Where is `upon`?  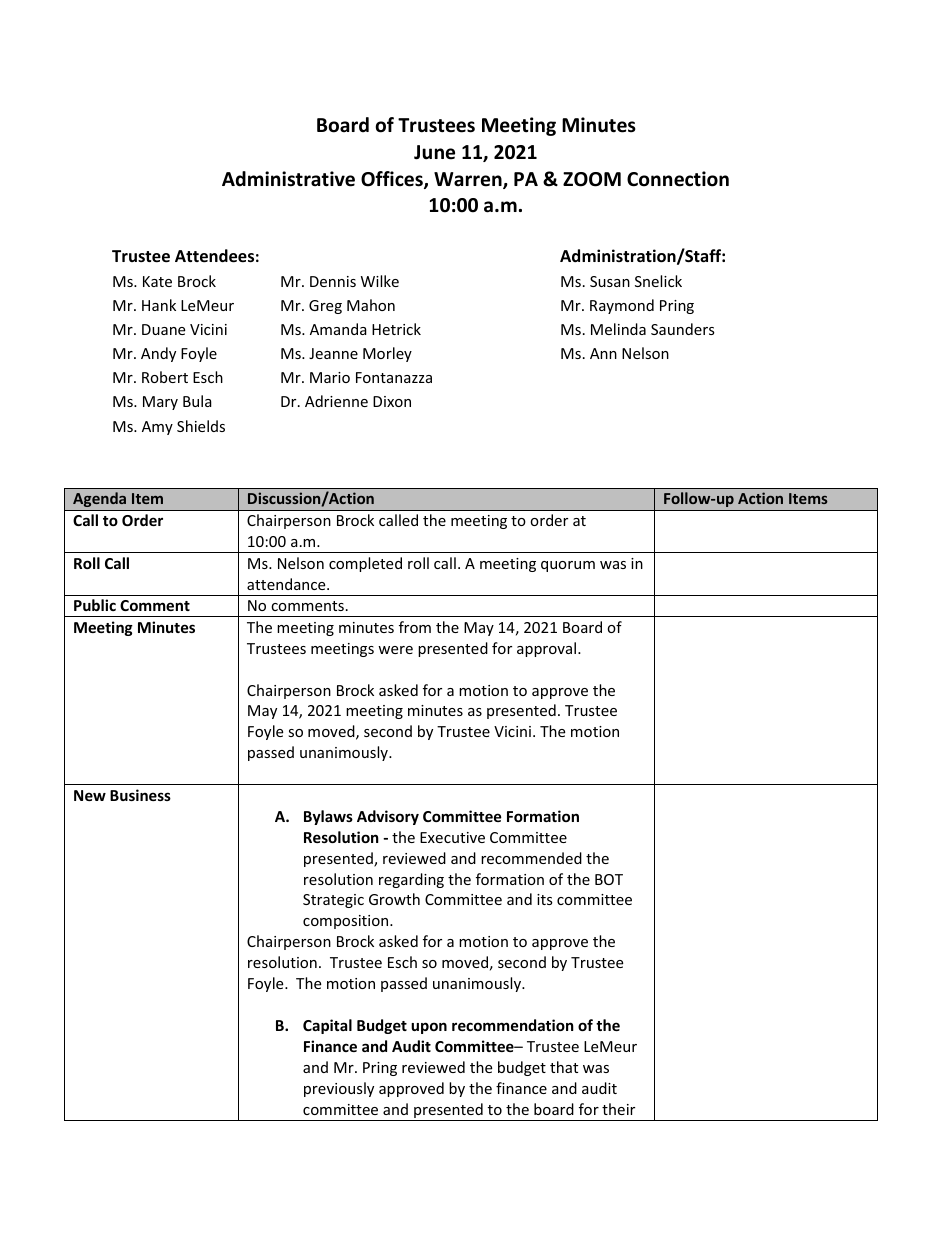
upon is located at coordinates (429, 1028).
